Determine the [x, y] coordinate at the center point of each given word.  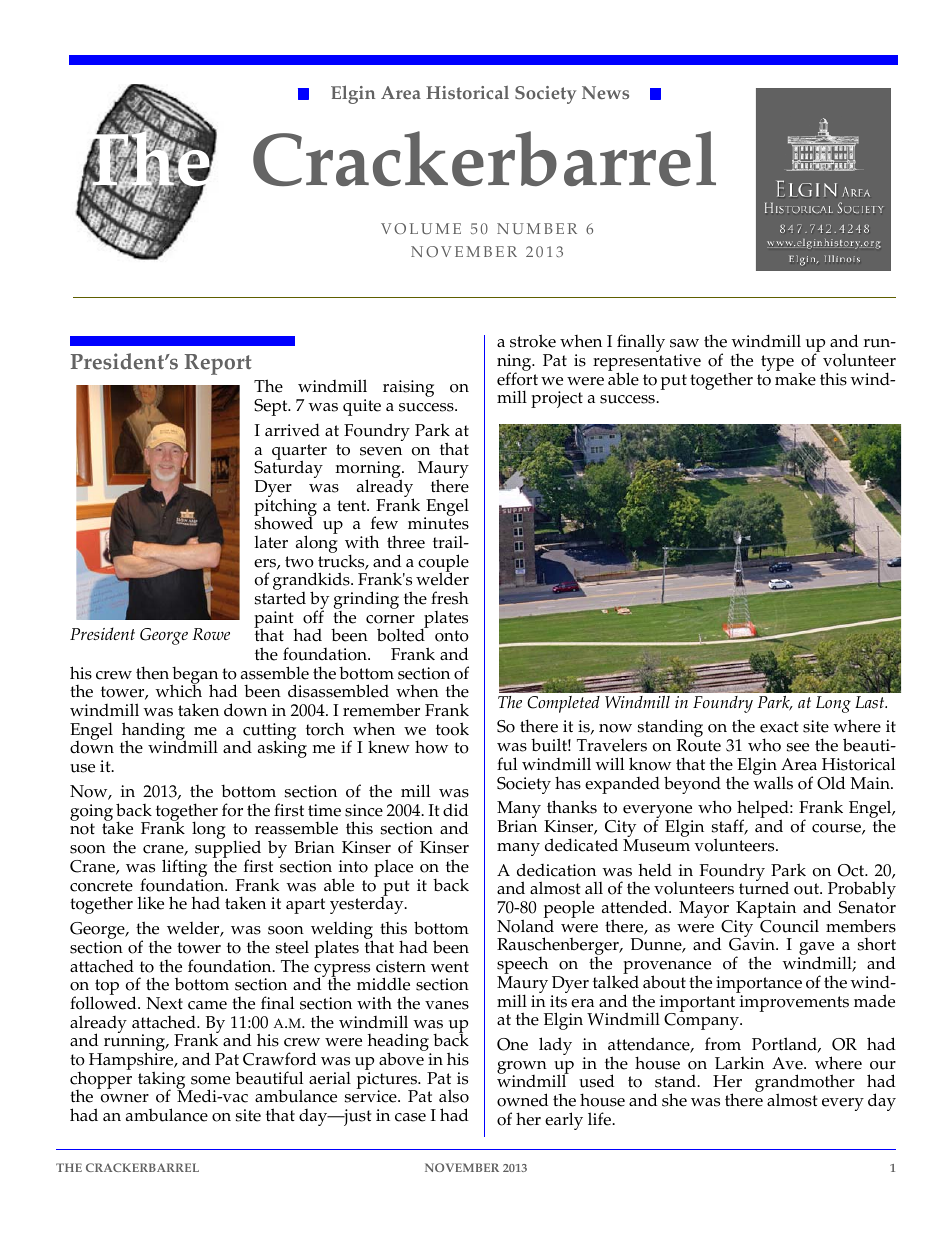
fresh [450, 598]
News [605, 92]
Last [871, 702]
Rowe [211, 634]
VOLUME [421, 228]
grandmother [805, 1084]
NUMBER [537, 228]
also [454, 1096]
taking [161, 1081]
